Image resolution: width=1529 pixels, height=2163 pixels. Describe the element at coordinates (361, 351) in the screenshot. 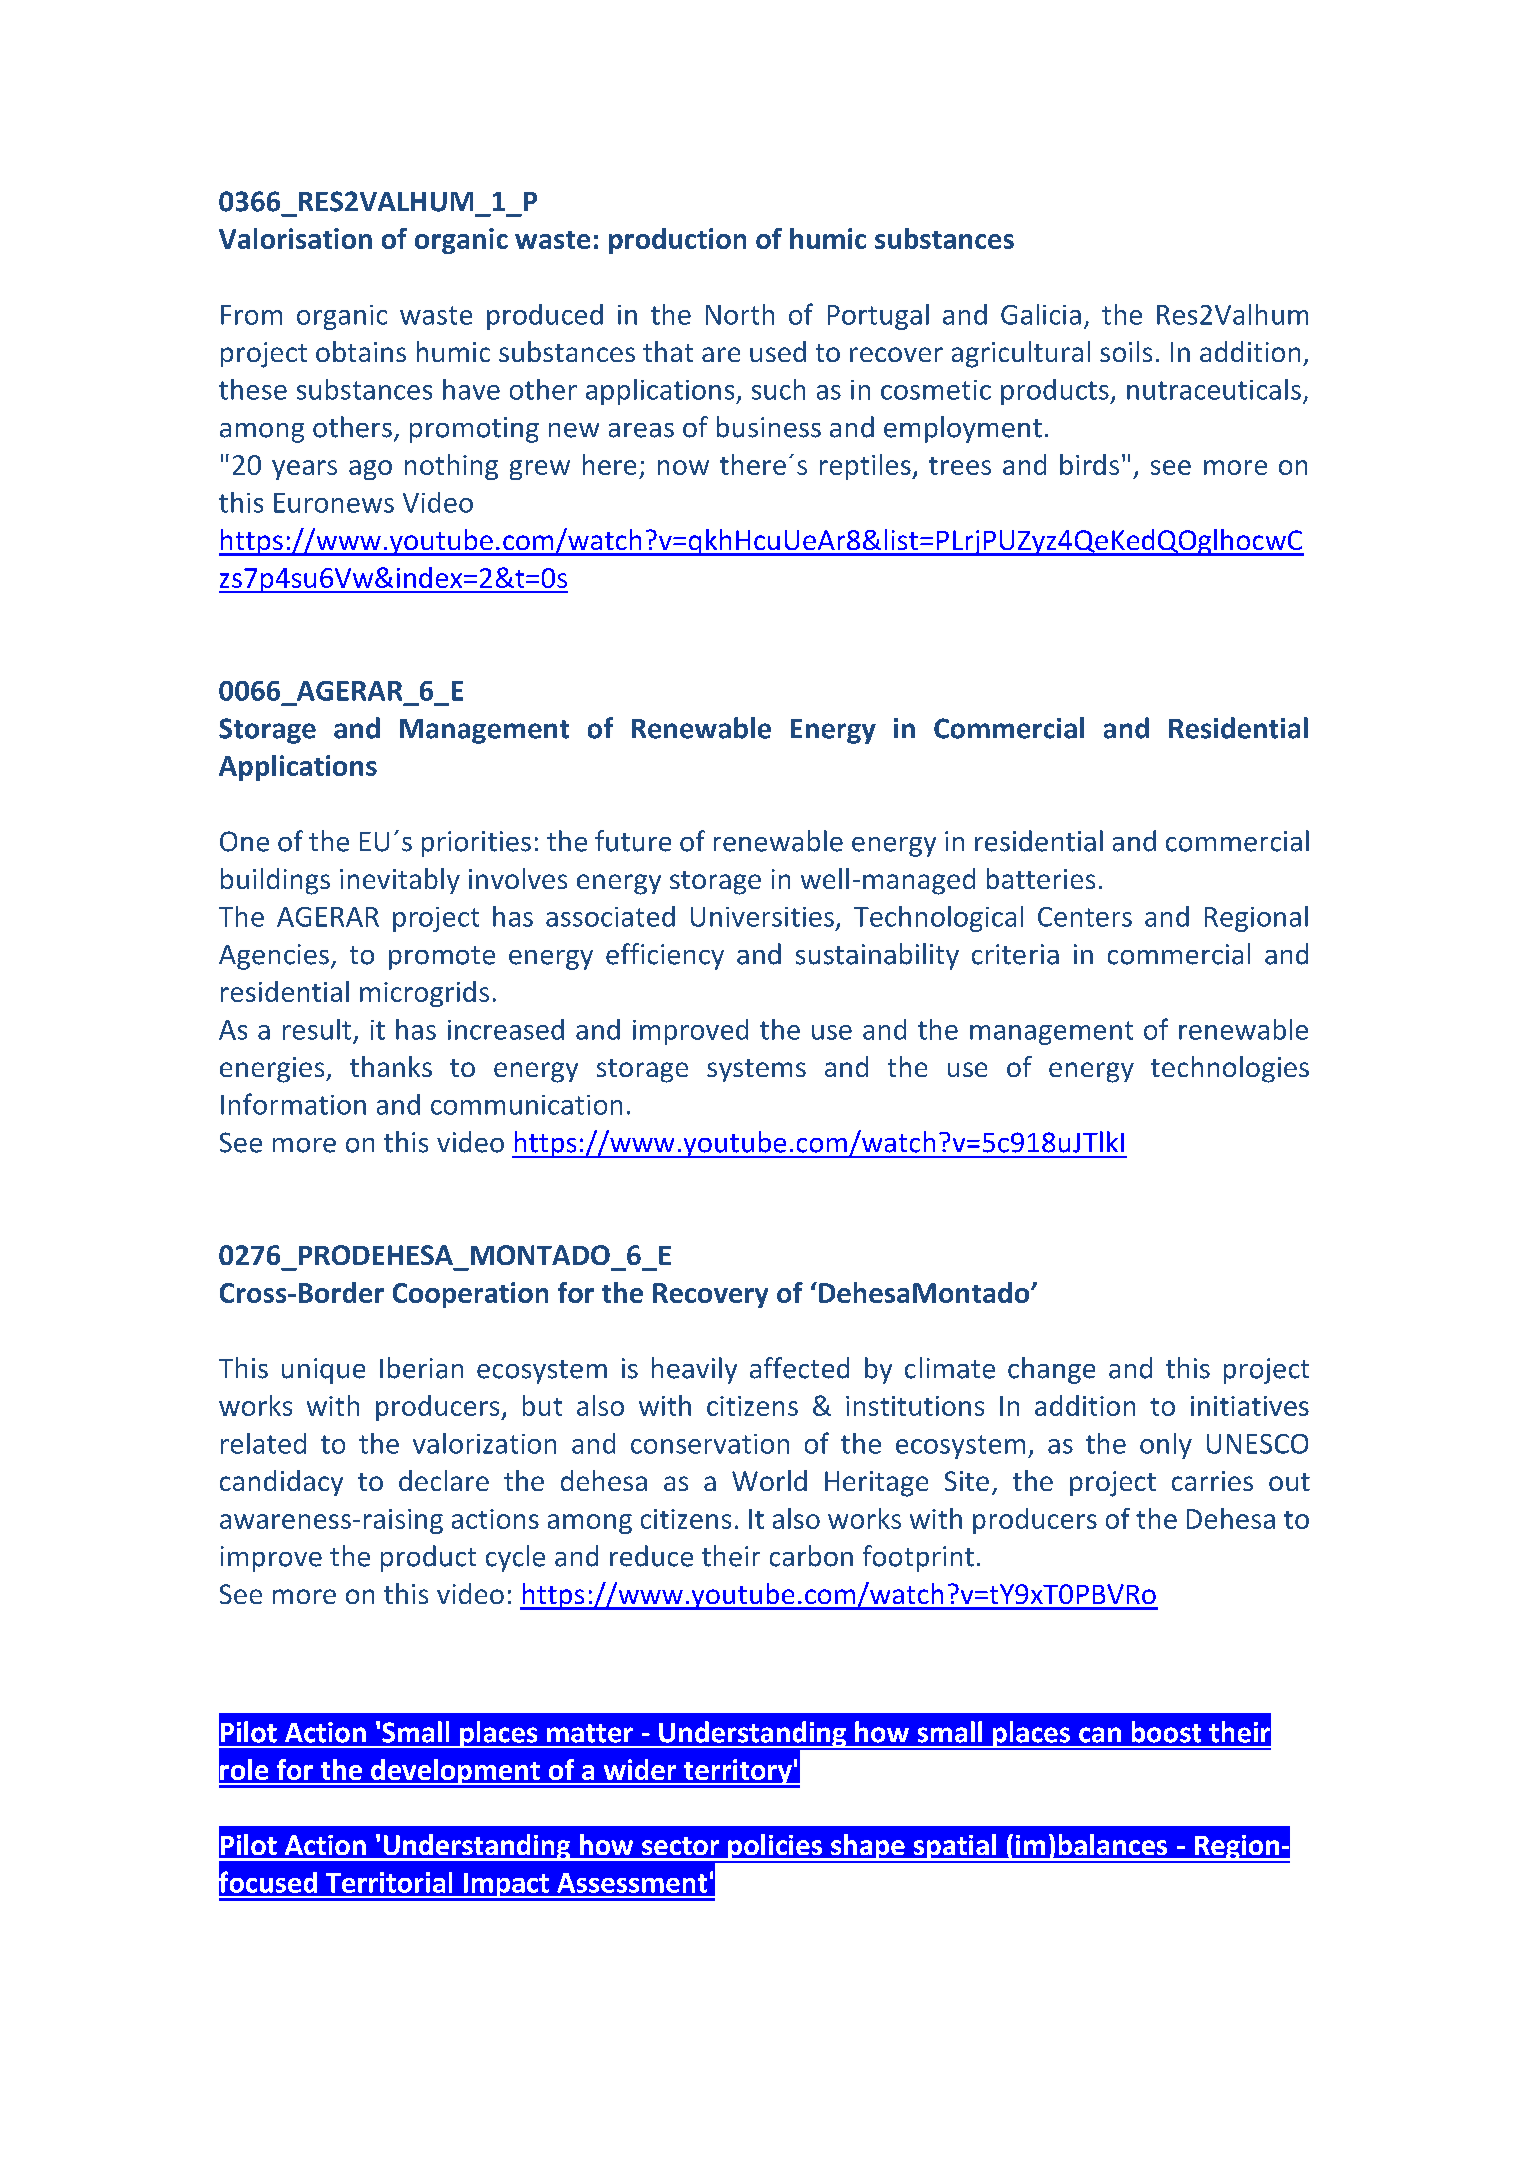

I see `obtains` at that location.
